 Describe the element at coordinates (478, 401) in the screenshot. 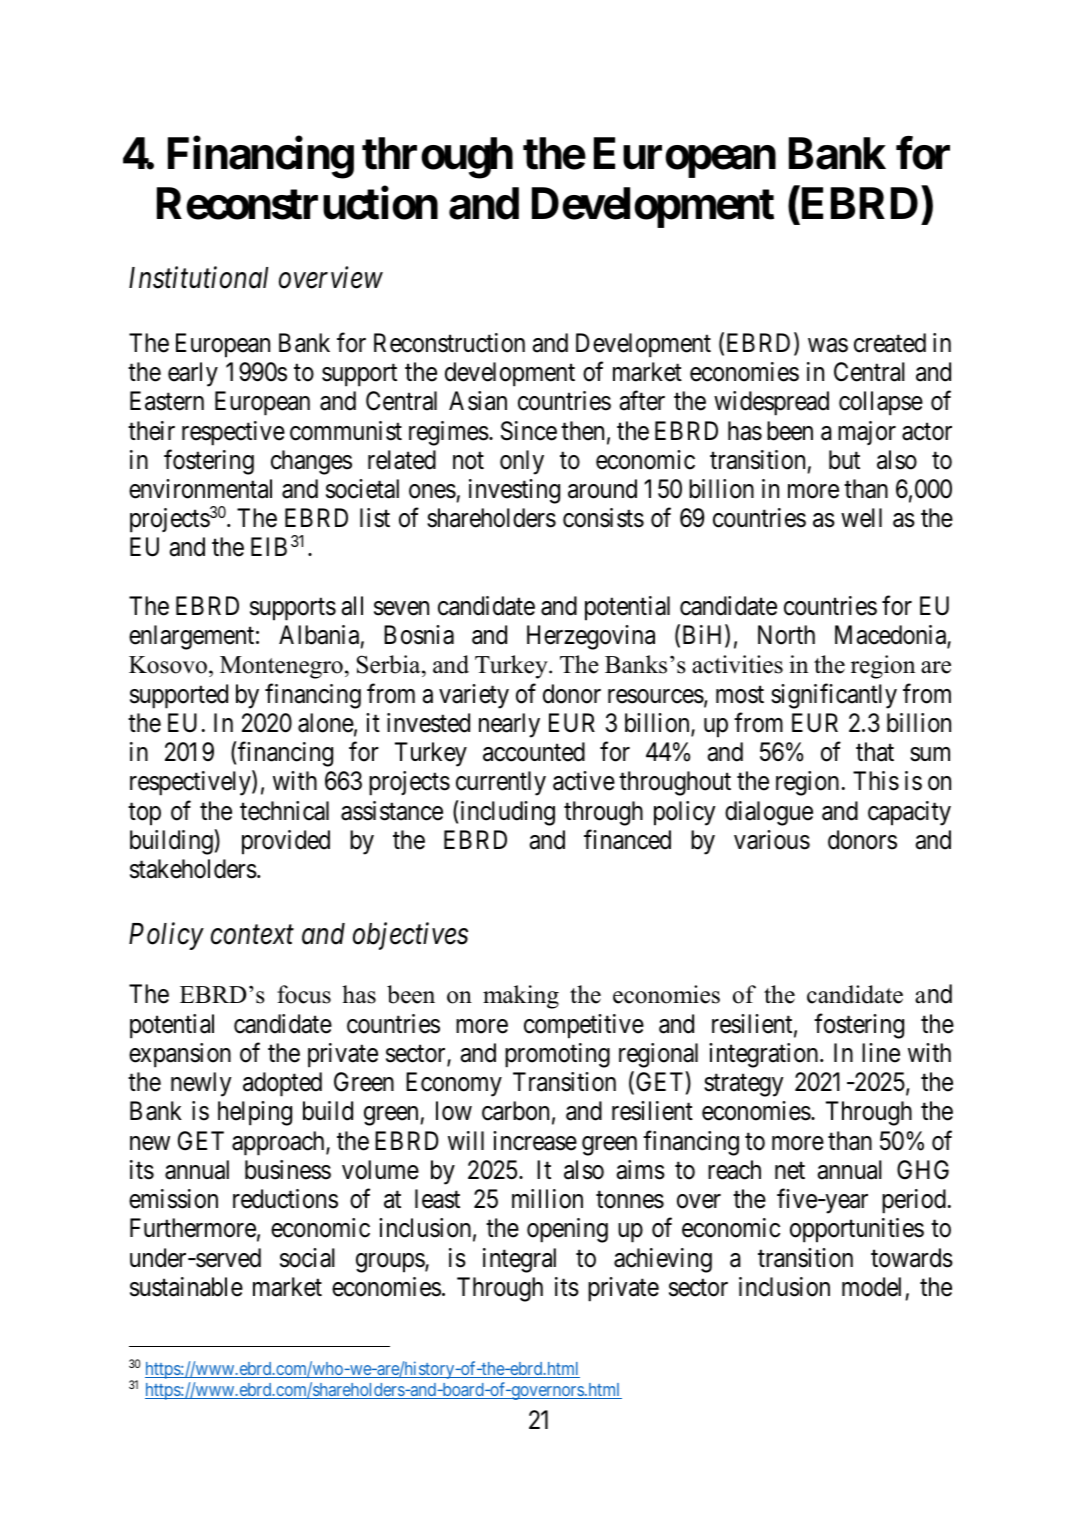

I see `Asian` at that location.
